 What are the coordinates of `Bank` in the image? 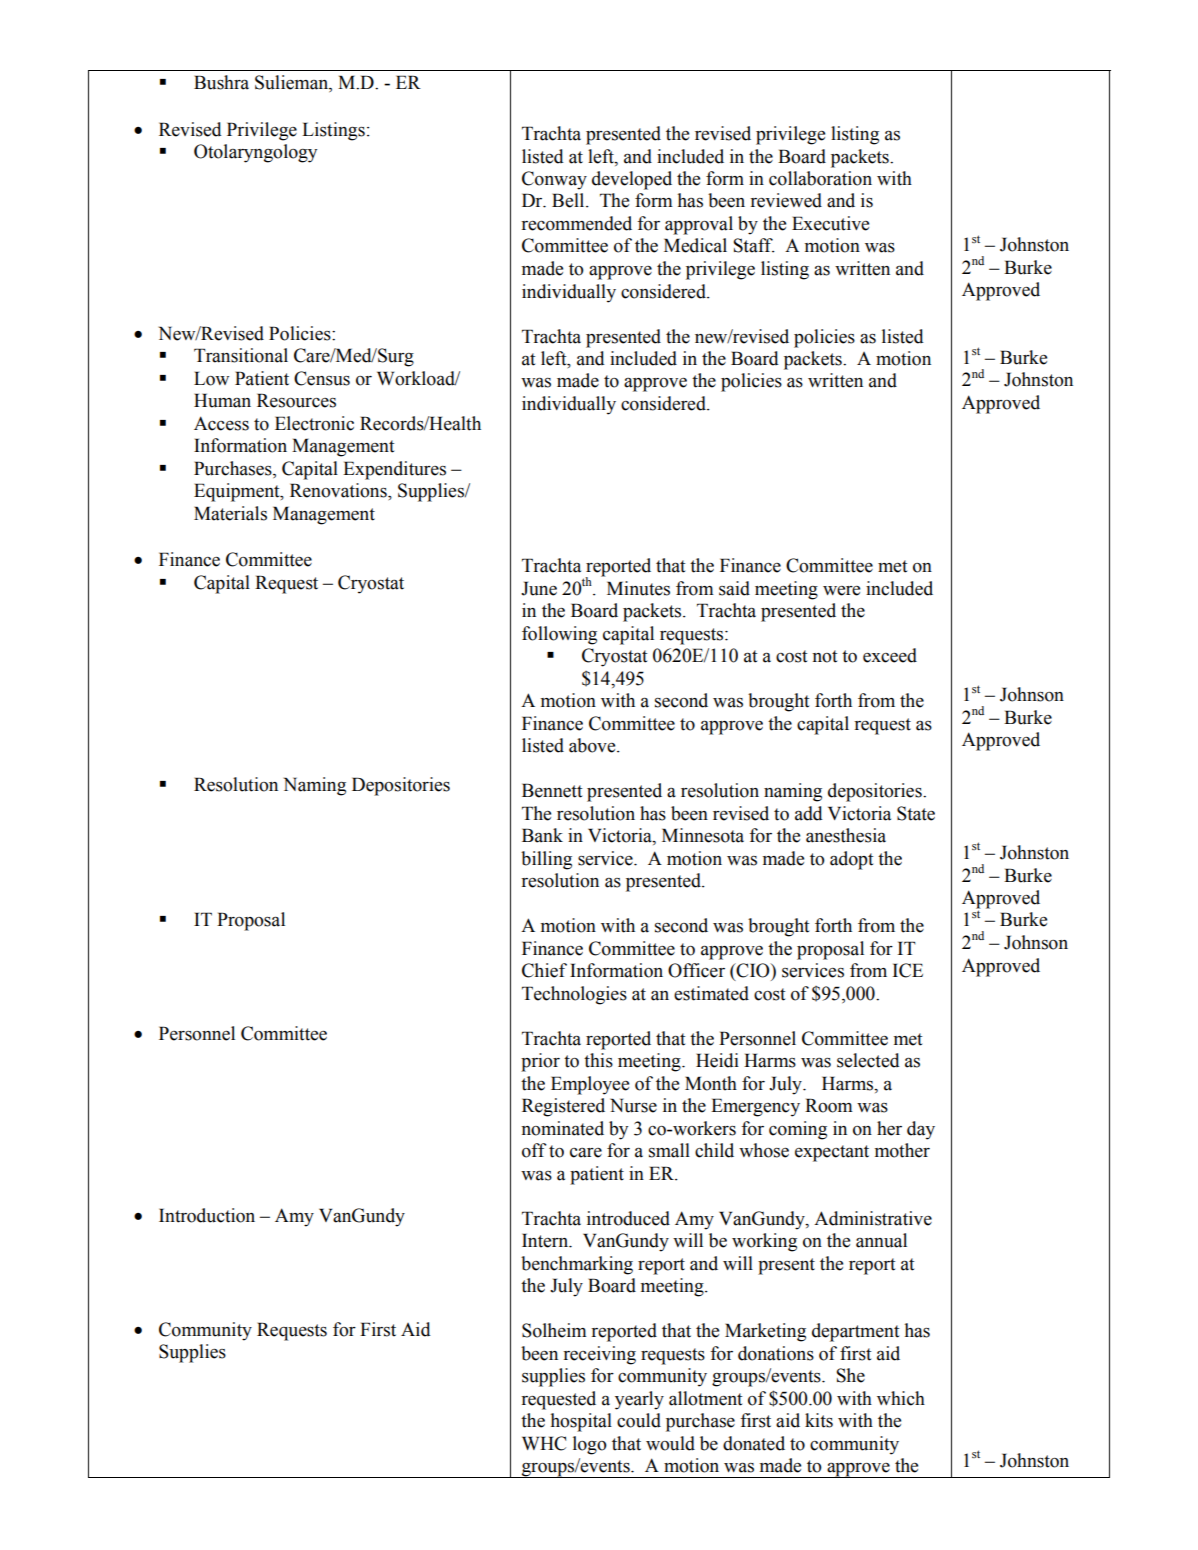 It's located at (542, 835).
